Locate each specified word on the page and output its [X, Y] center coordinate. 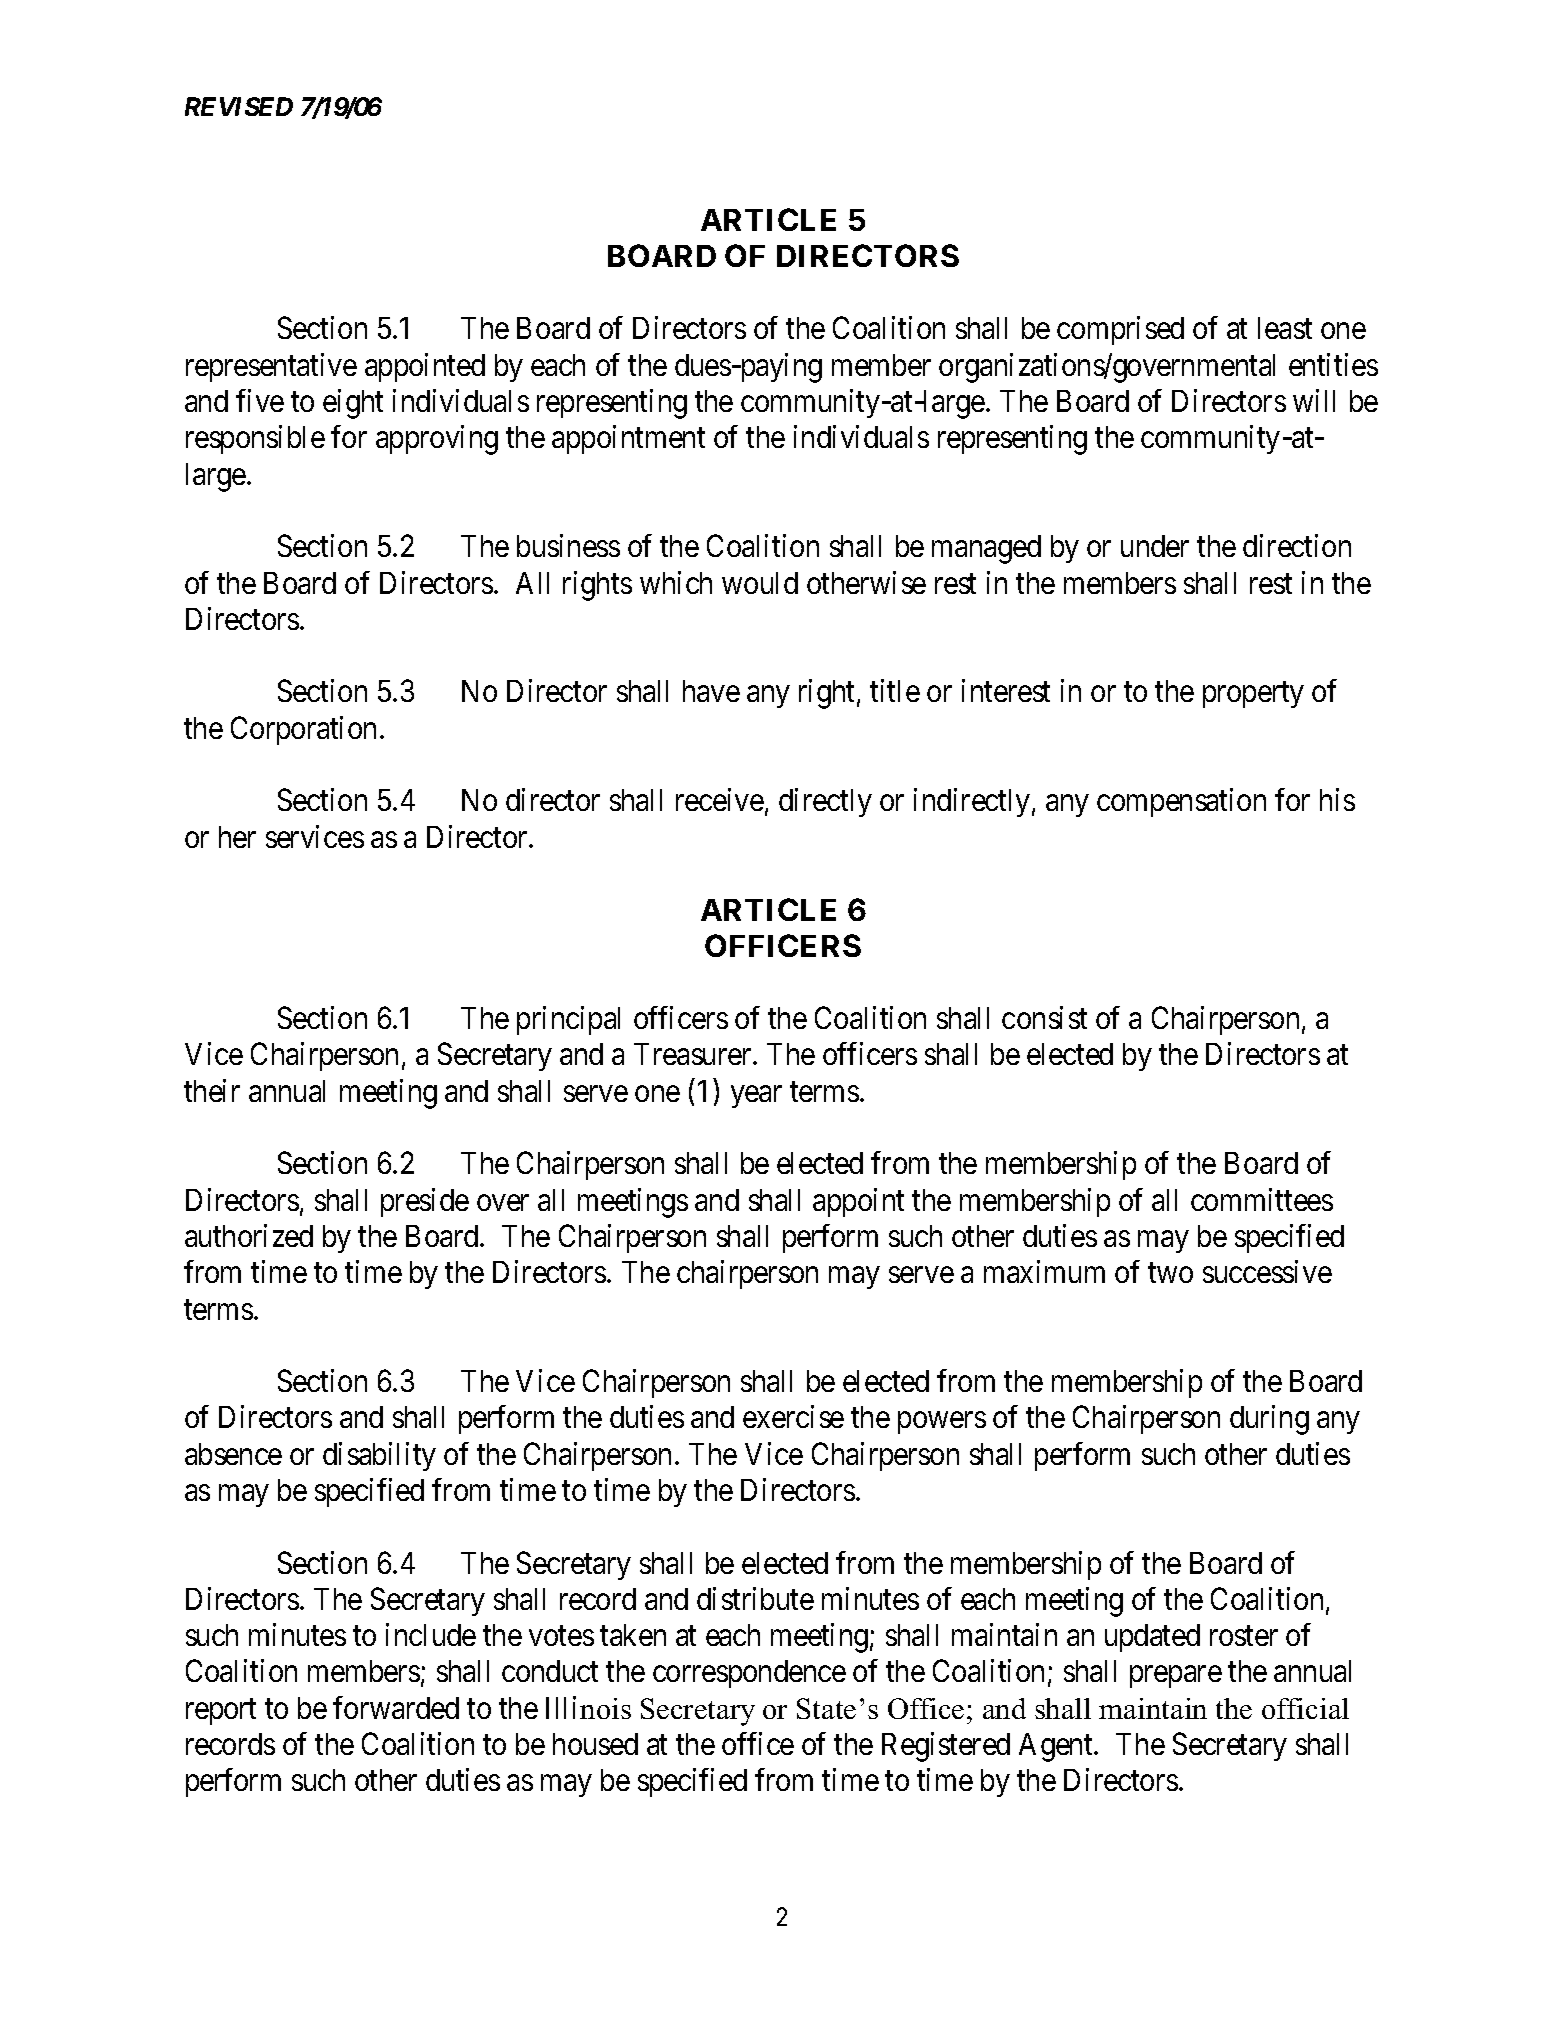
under [1155, 546]
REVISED [239, 106]
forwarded [396, 1707]
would [760, 583]
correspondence [749, 1674]
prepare [1176, 1677]
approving [437, 440]
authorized [249, 1235]
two [1170, 1273]
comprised [1120, 331]
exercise [793, 1416]
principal [568, 1020]
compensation [1181, 802]
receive [720, 799]
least [1285, 328]
